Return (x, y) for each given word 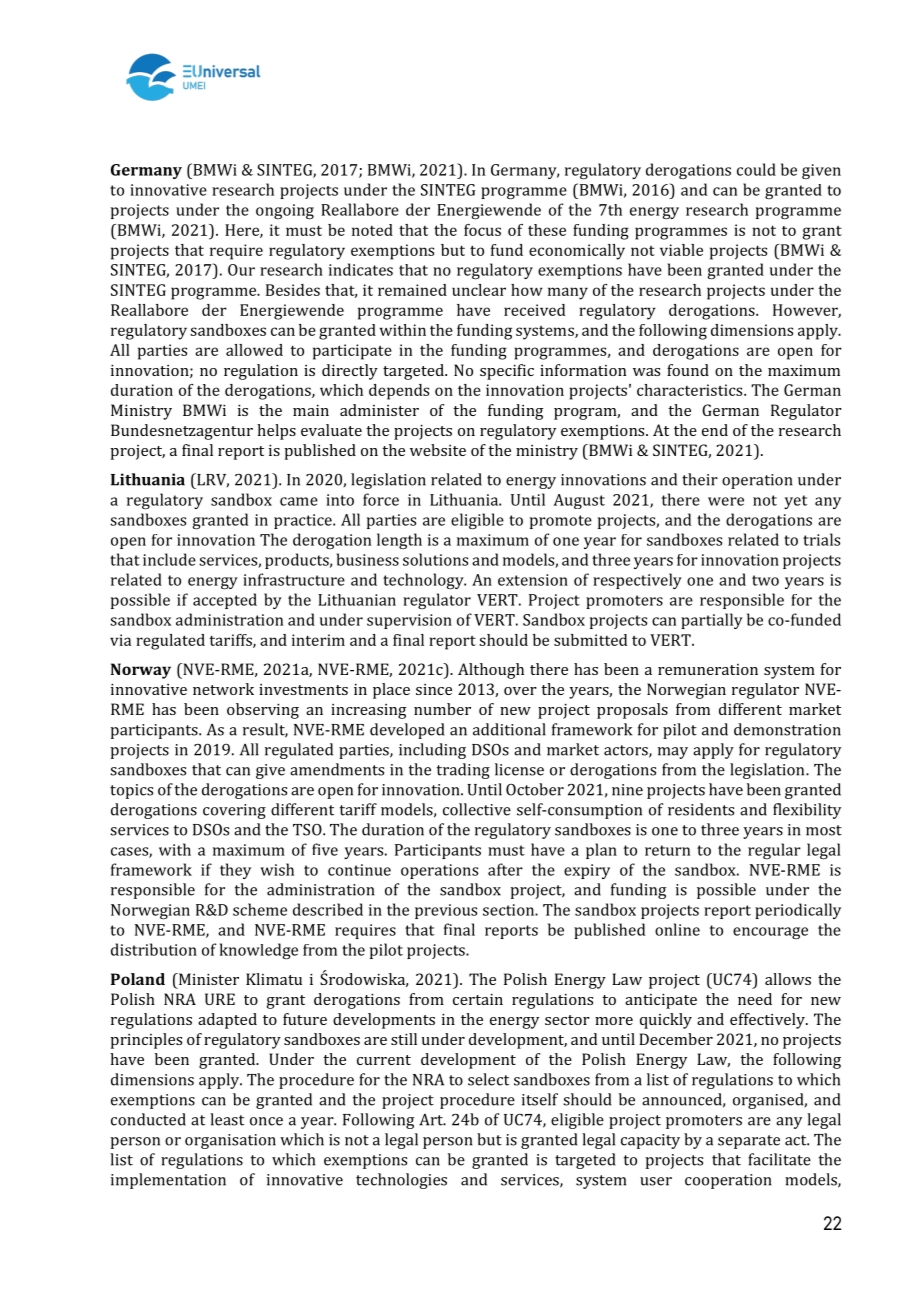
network (223, 689)
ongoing (285, 211)
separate (749, 1142)
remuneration (708, 669)
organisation (230, 1141)
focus (482, 230)
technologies (401, 1181)
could (756, 169)
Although (491, 671)
